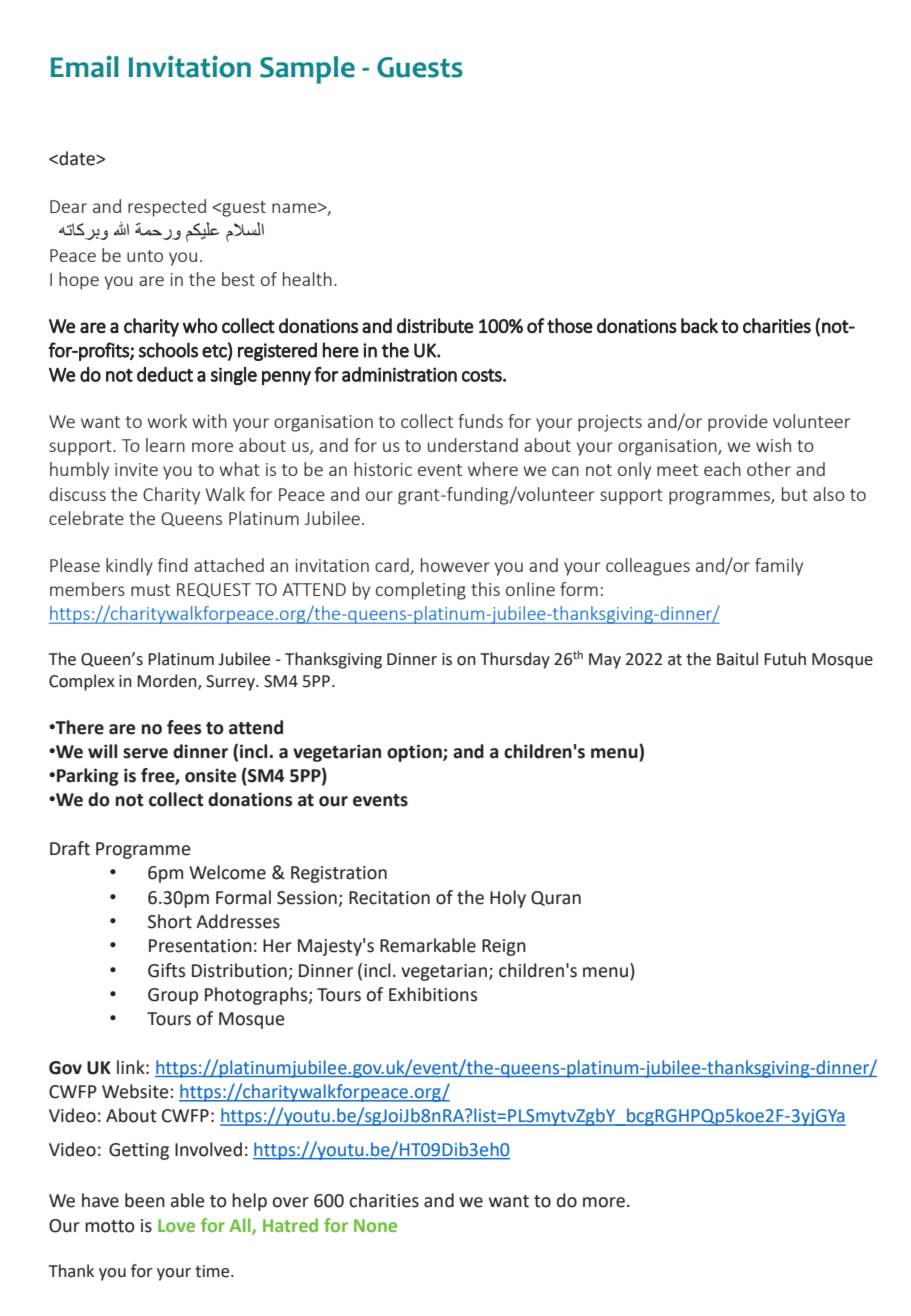 Image resolution: width=911 pixels, height=1316 pixels. I want to click on Exhibitions, so click(433, 994).
